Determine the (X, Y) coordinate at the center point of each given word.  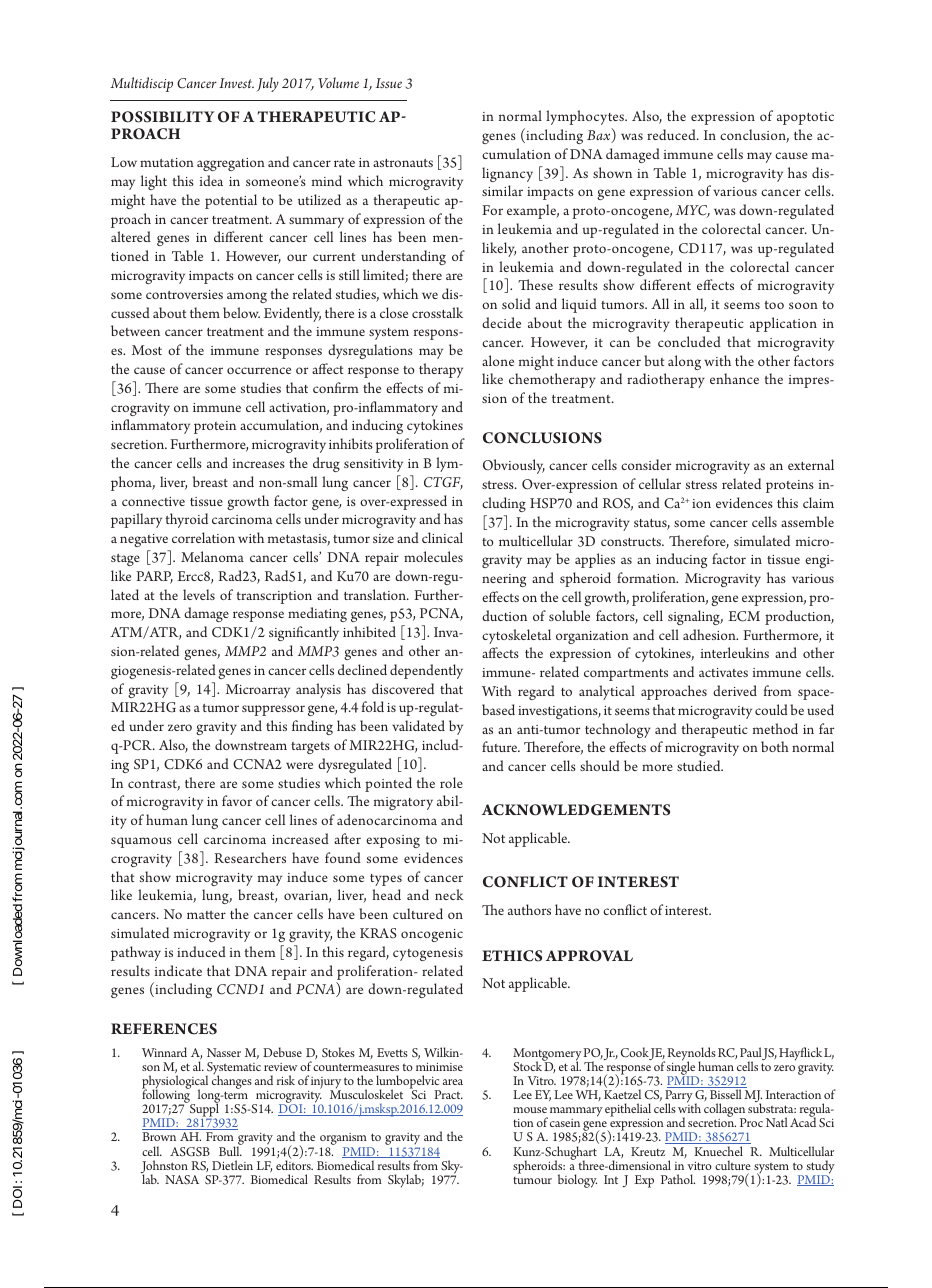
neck (449, 894)
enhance (734, 378)
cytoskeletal (516, 636)
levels (199, 594)
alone (498, 360)
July (268, 84)
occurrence (259, 370)
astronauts (403, 163)
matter (206, 914)
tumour (532, 1180)
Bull (230, 1150)
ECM (744, 616)
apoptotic (805, 118)
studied (700, 765)
